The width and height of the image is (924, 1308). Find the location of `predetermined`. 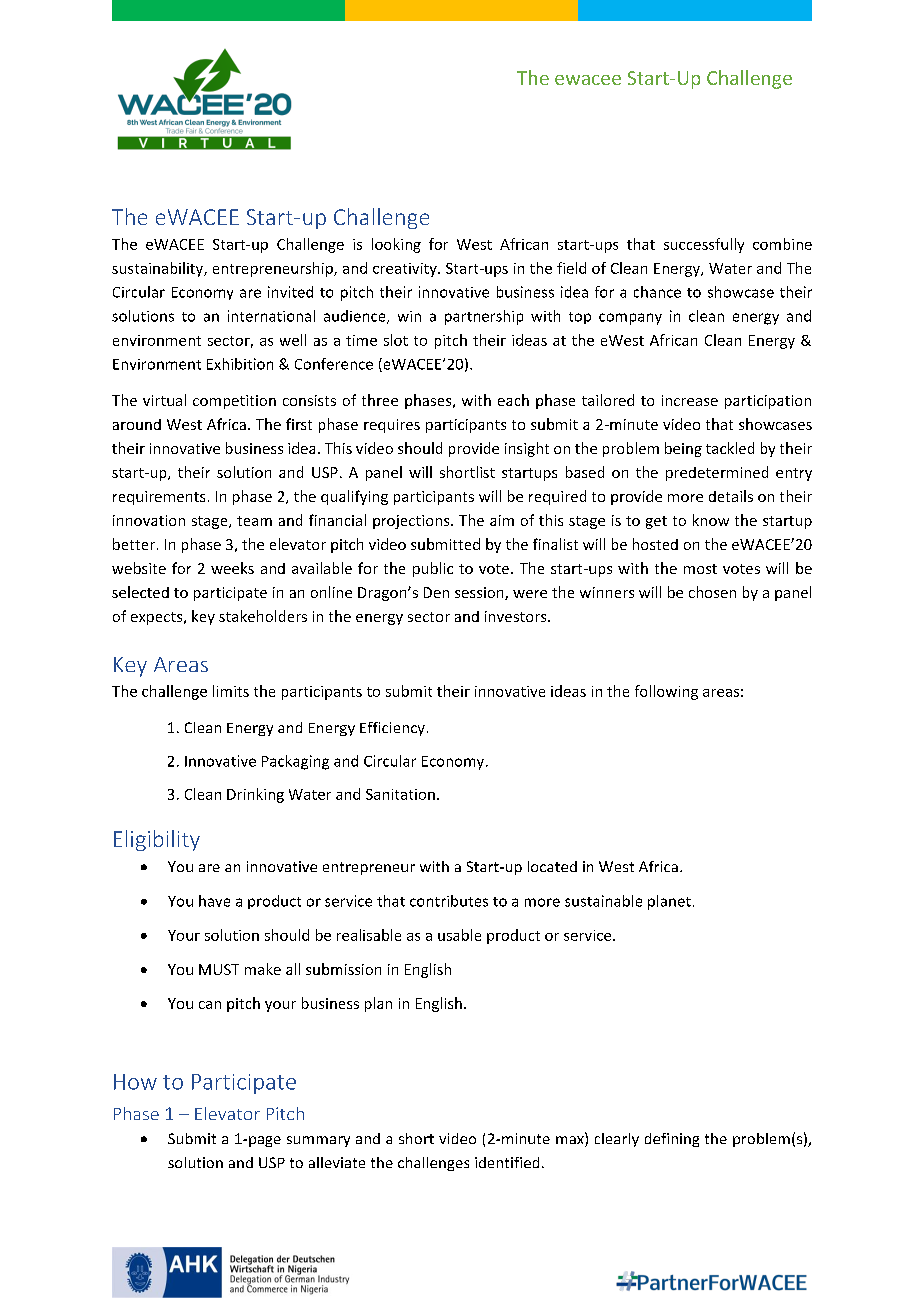

predetermined is located at coordinates (717, 473).
